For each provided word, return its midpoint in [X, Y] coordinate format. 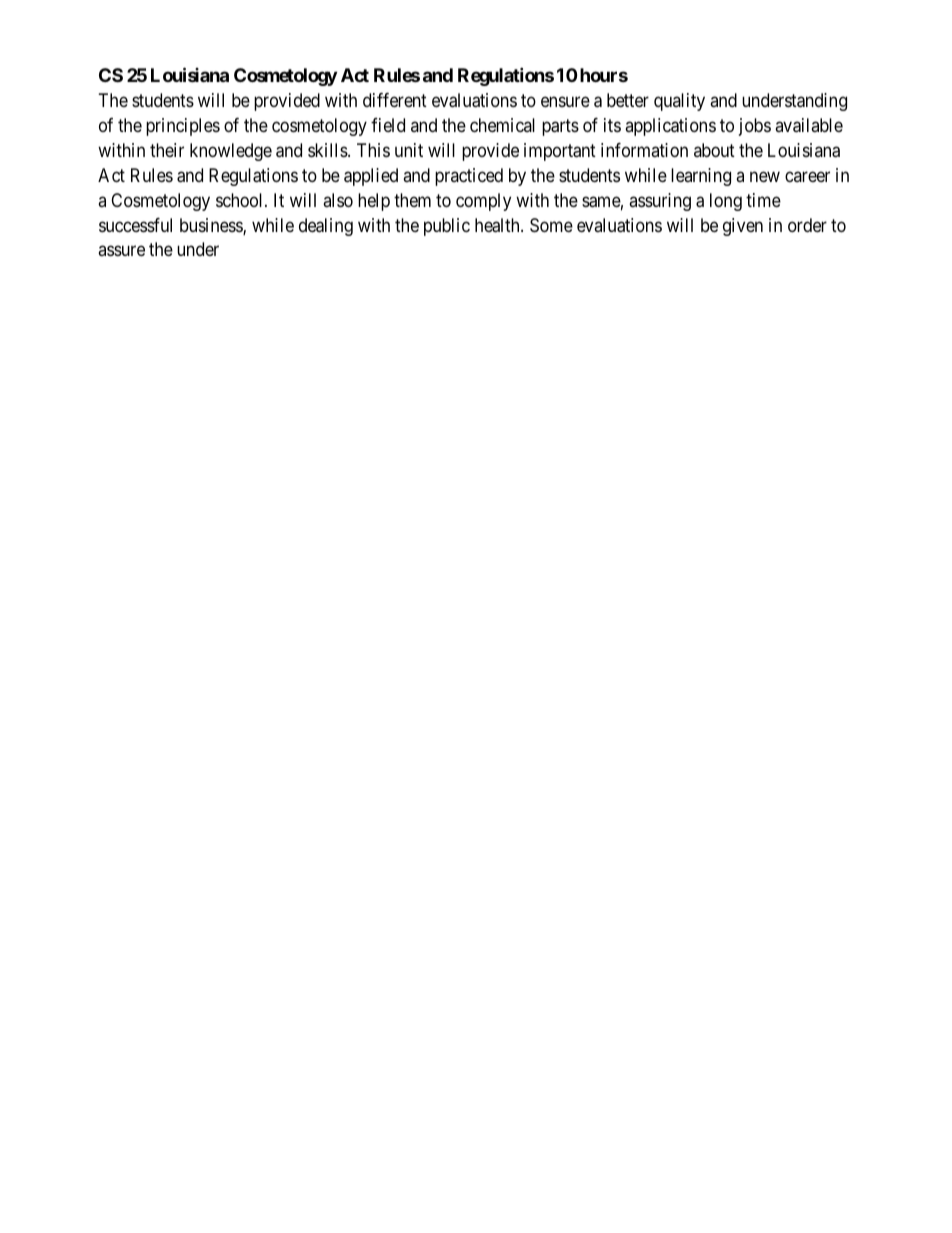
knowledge [231, 152]
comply [483, 202]
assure [121, 251]
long [726, 202]
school [241, 200]
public [447, 227]
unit [409, 150]
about [714, 150]
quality [679, 102]
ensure [565, 102]
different [395, 100]
